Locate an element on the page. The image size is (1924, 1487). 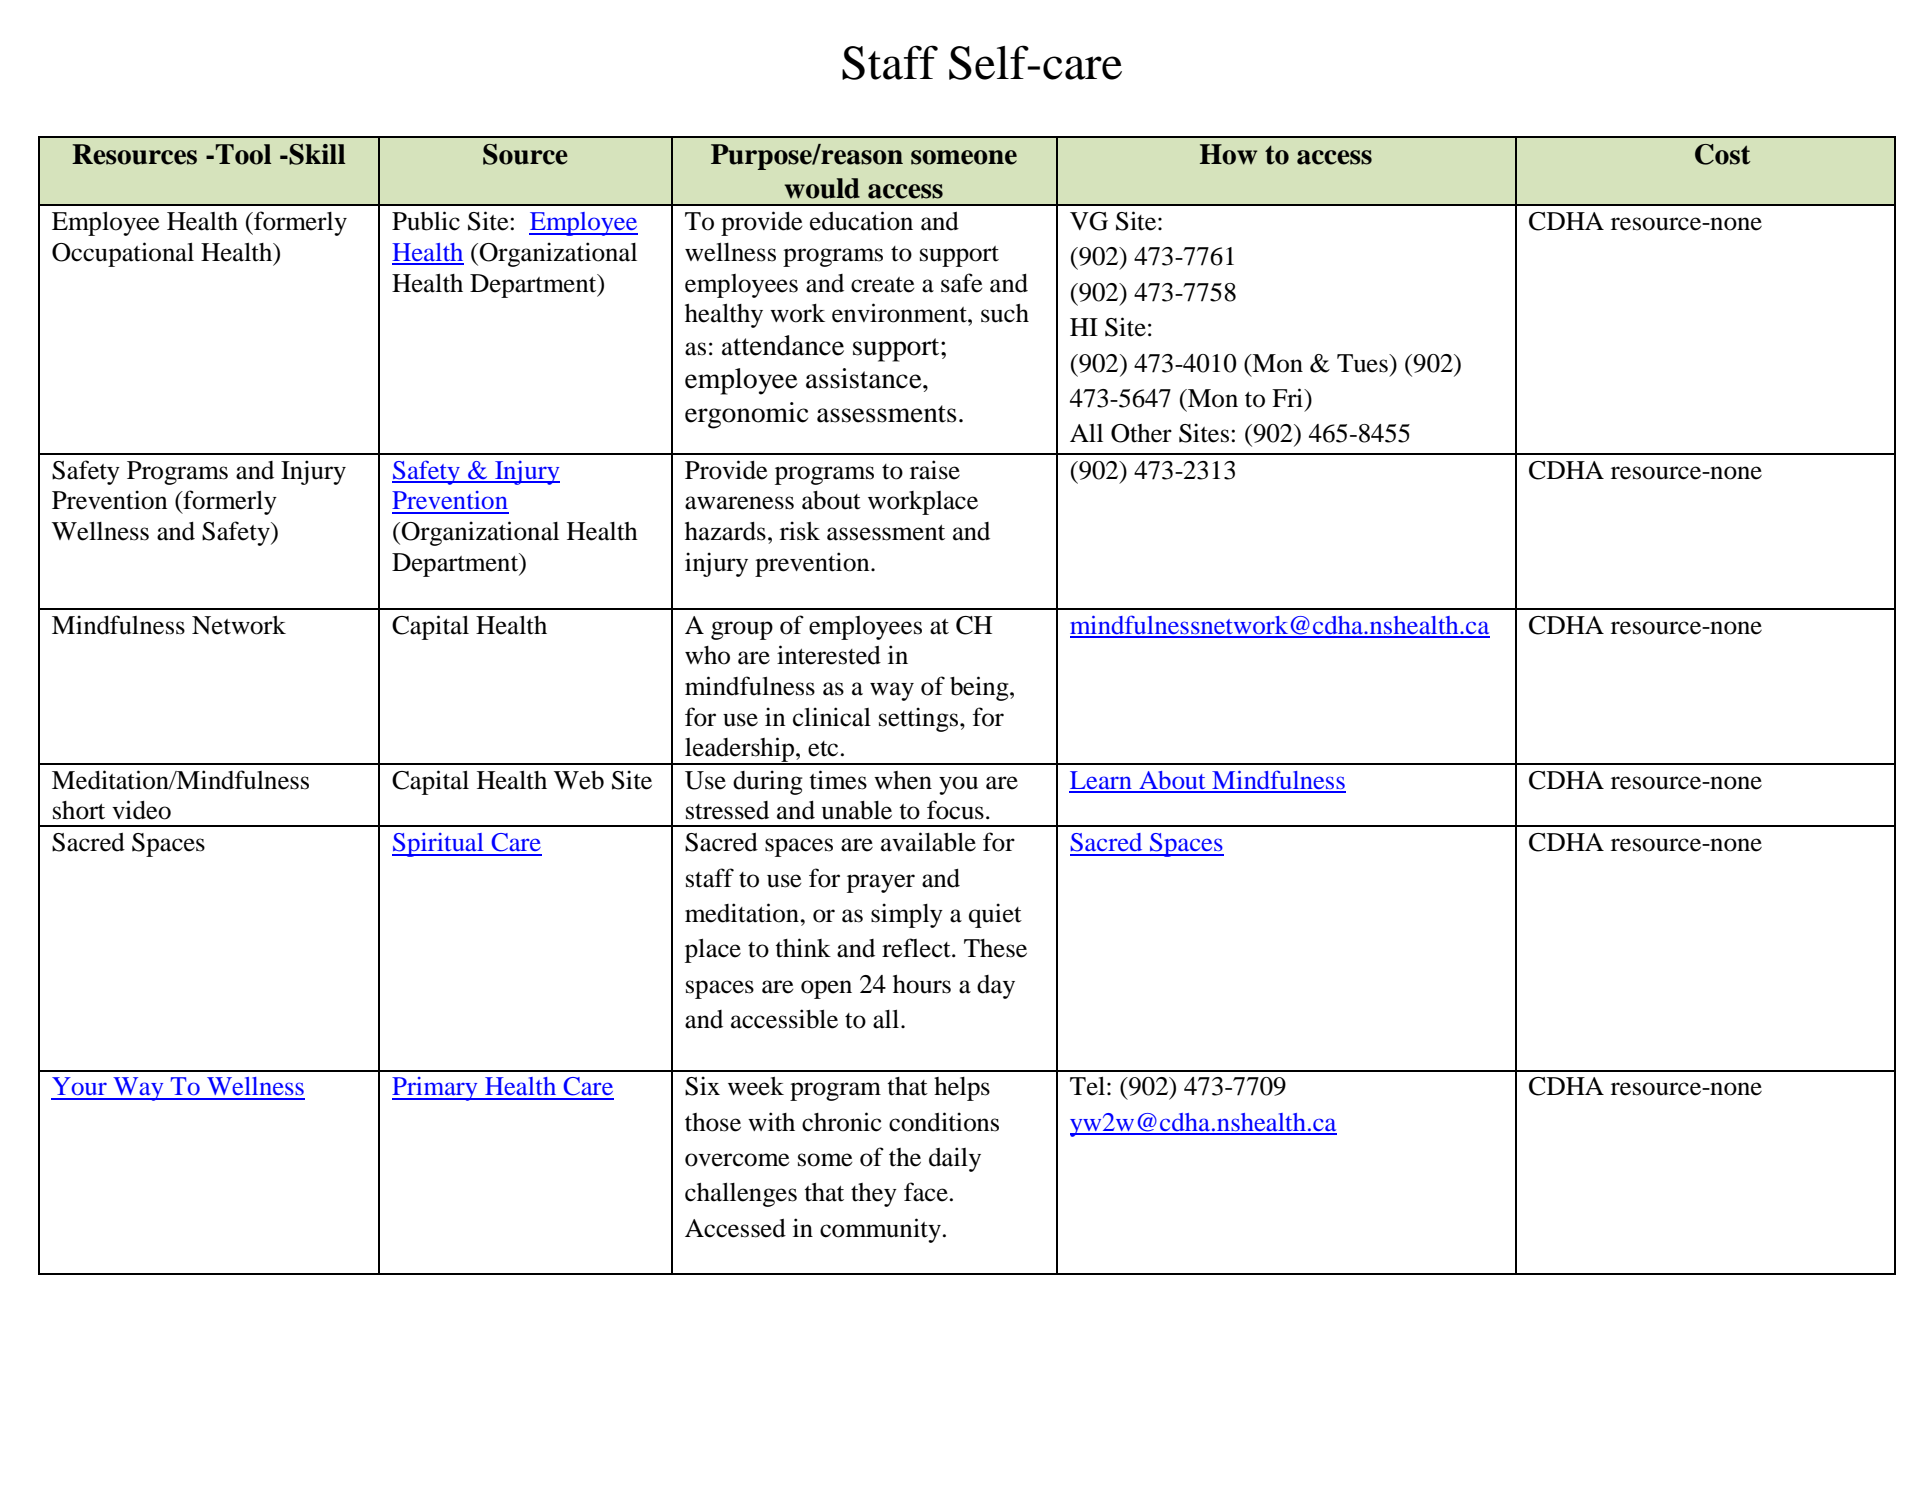
they is located at coordinates (874, 1195).
